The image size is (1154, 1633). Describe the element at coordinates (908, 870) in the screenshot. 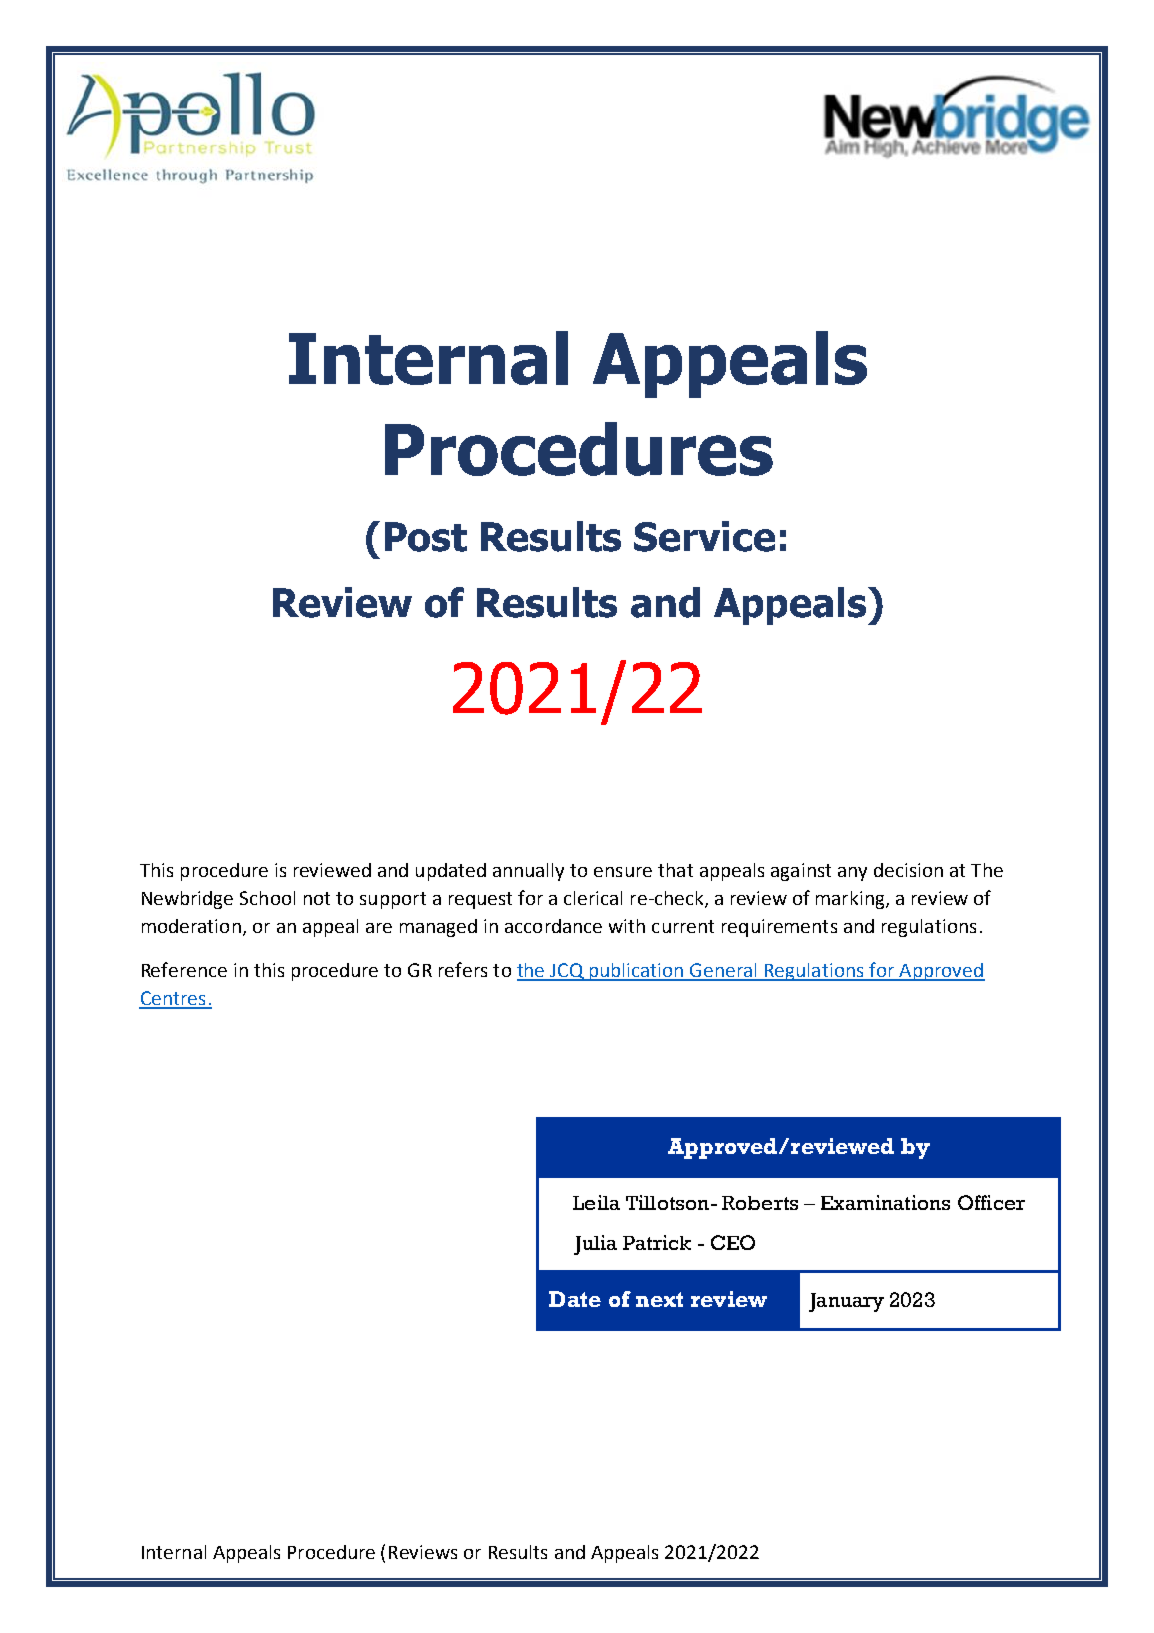

I see `decision` at that location.
